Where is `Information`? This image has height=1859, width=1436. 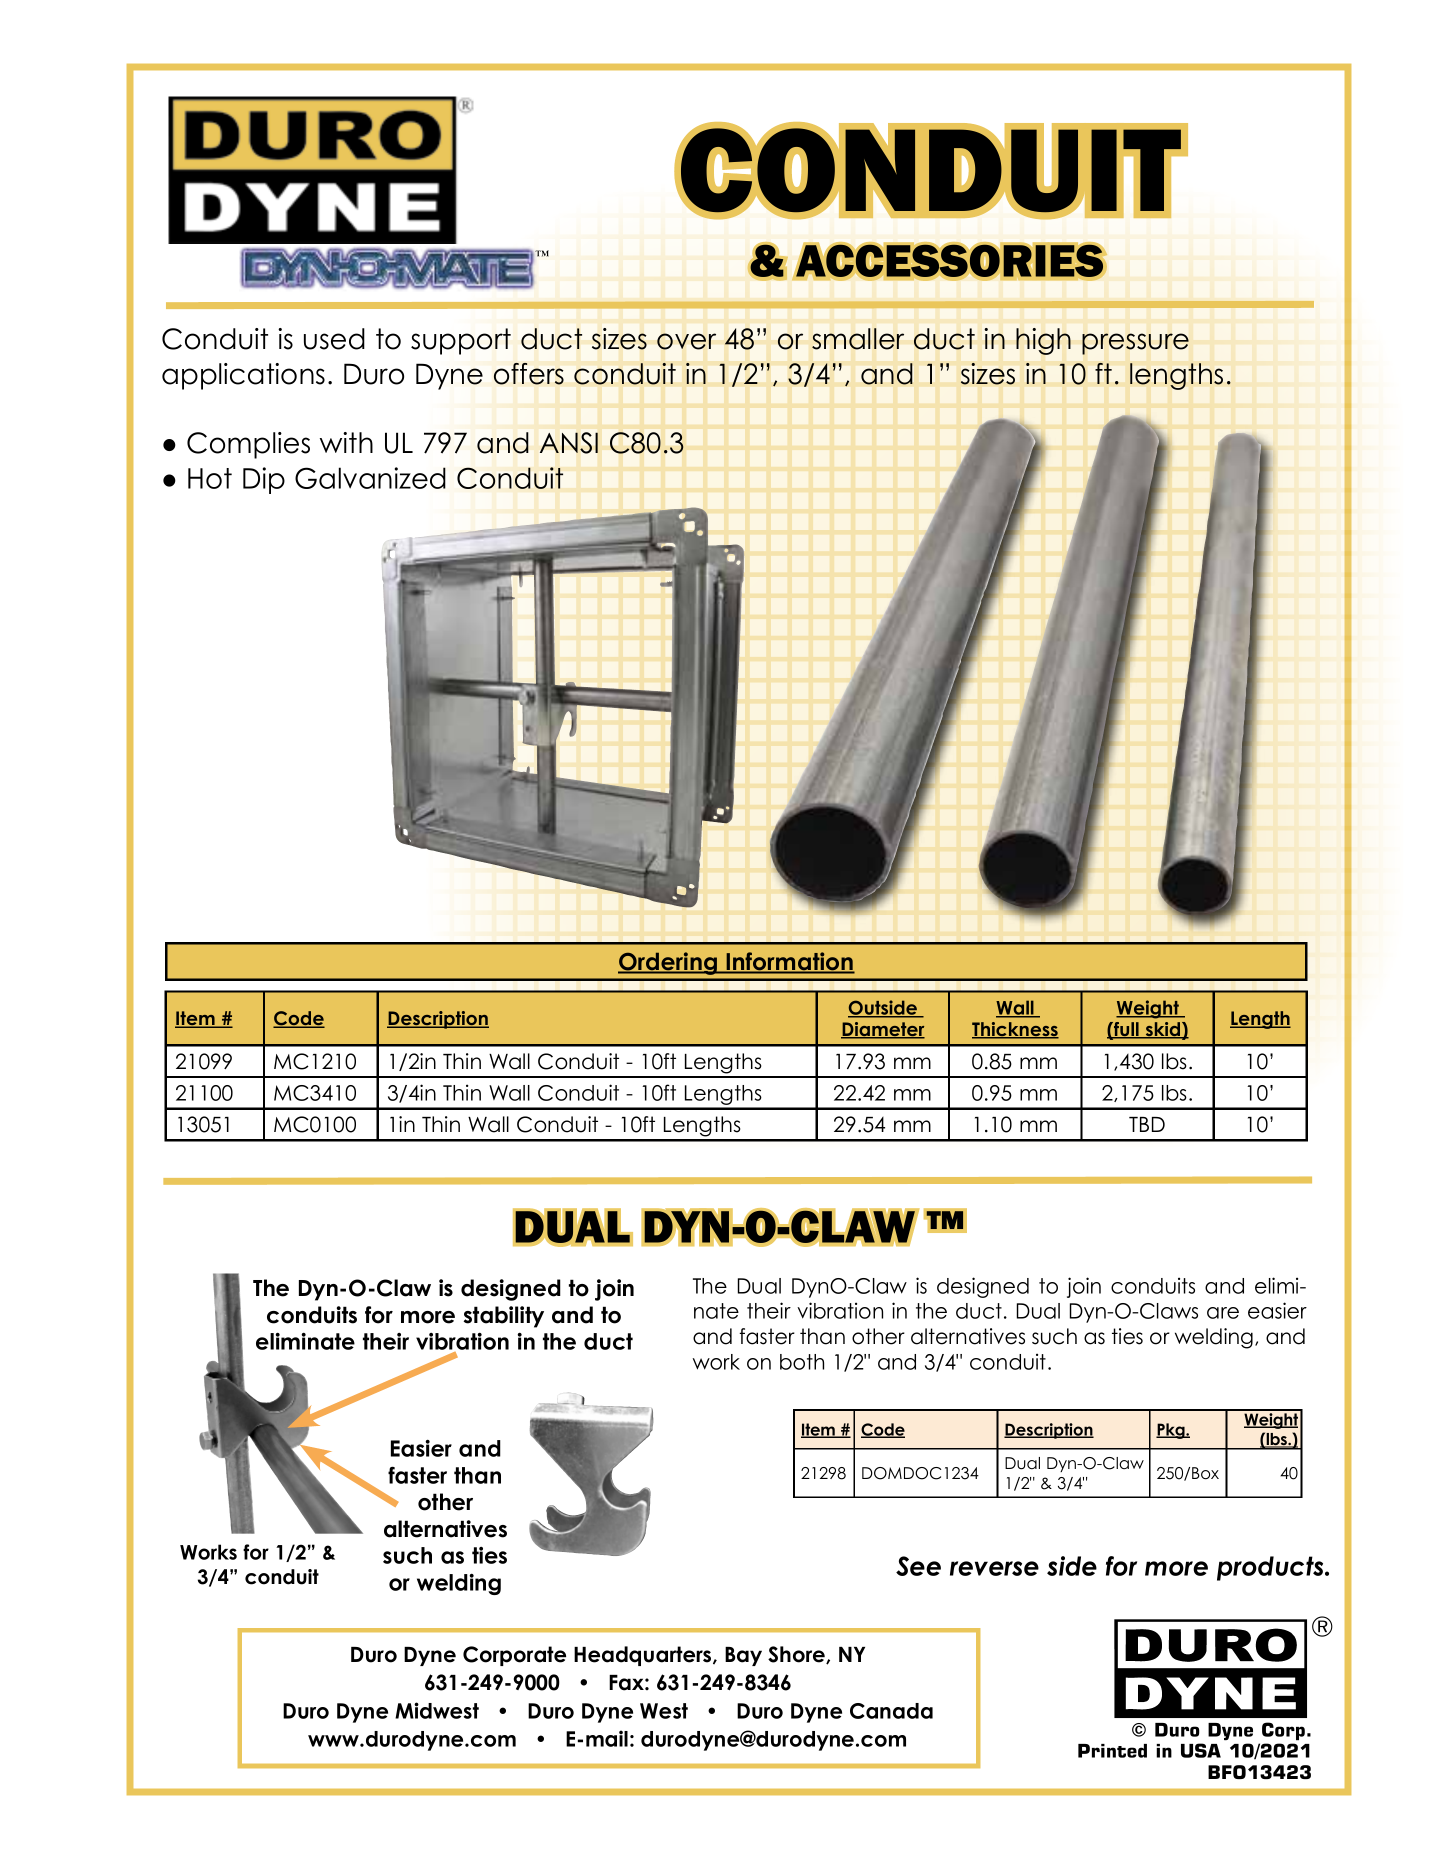 Information is located at coordinates (789, 962).
